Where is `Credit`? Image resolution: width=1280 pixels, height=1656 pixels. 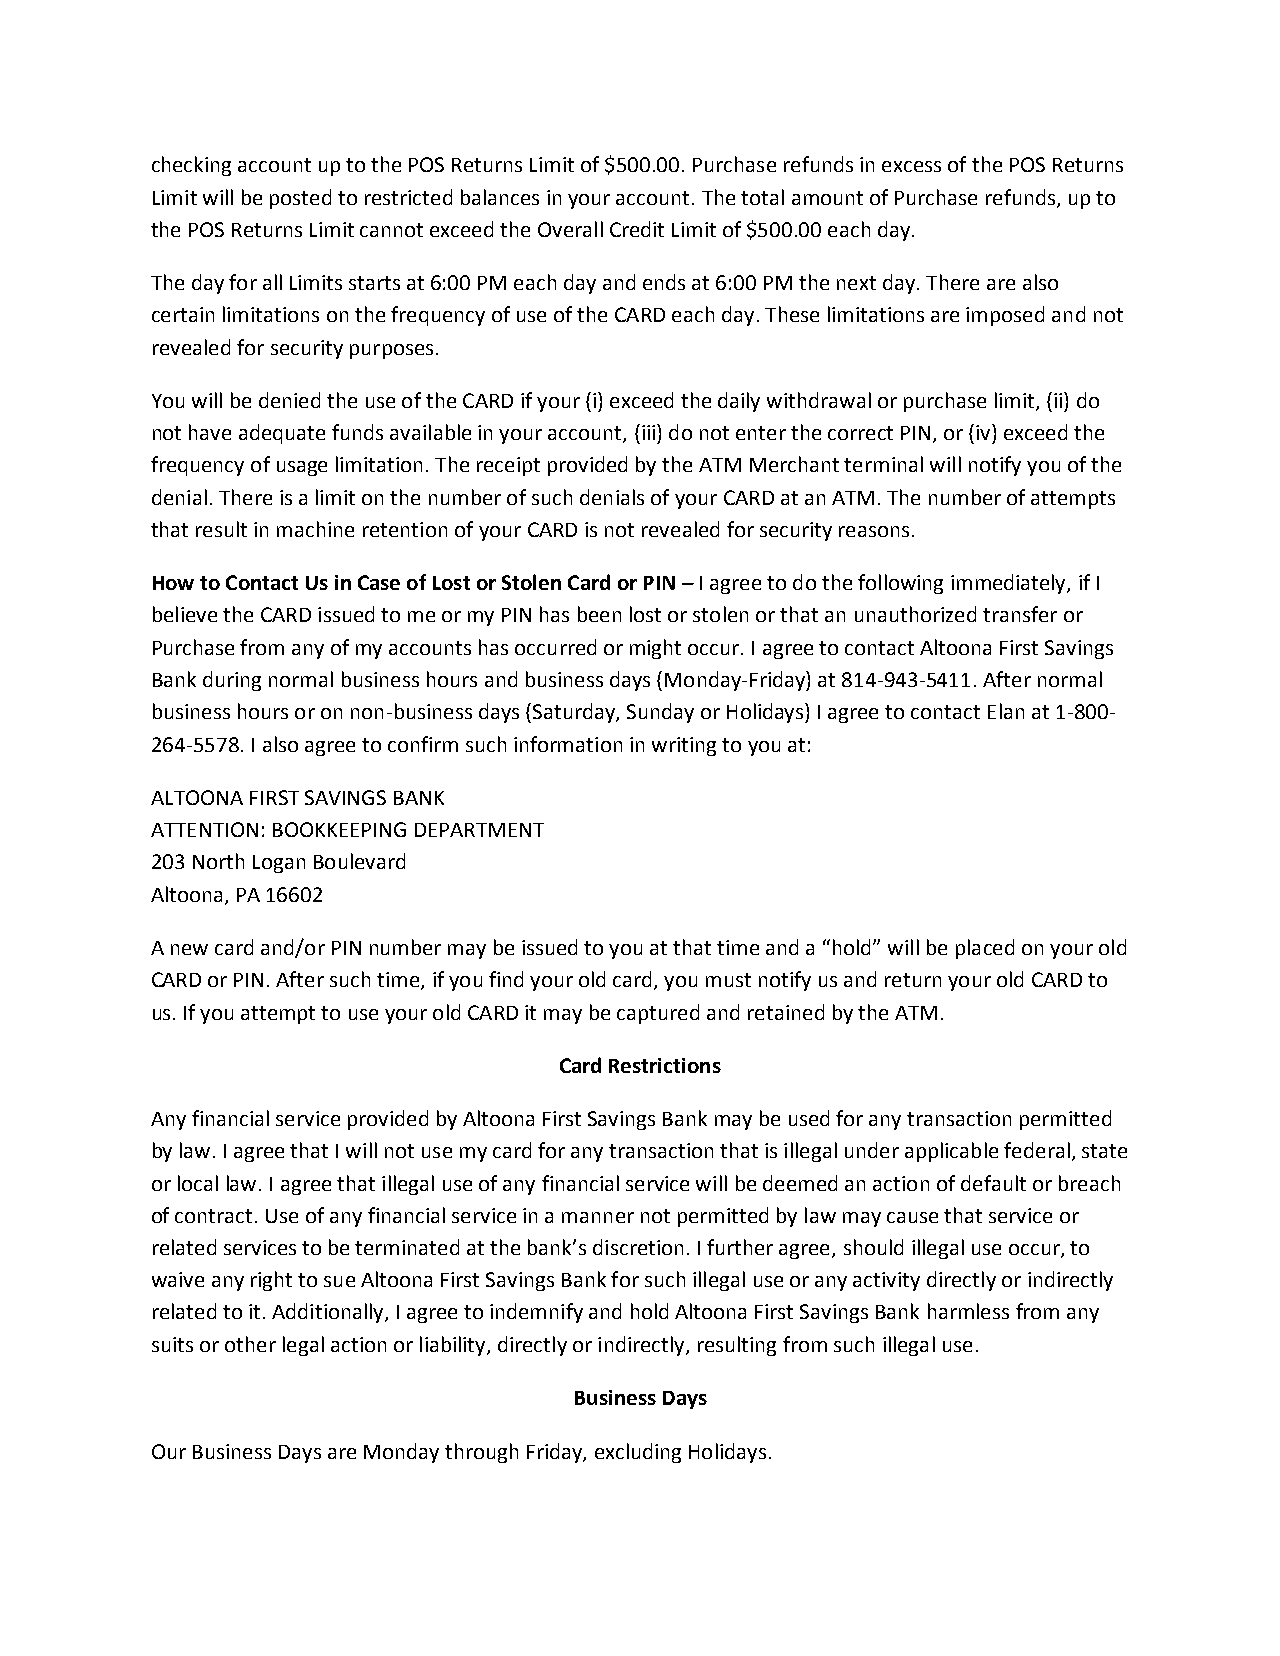
Credit is located at coordinates (637, 229).
